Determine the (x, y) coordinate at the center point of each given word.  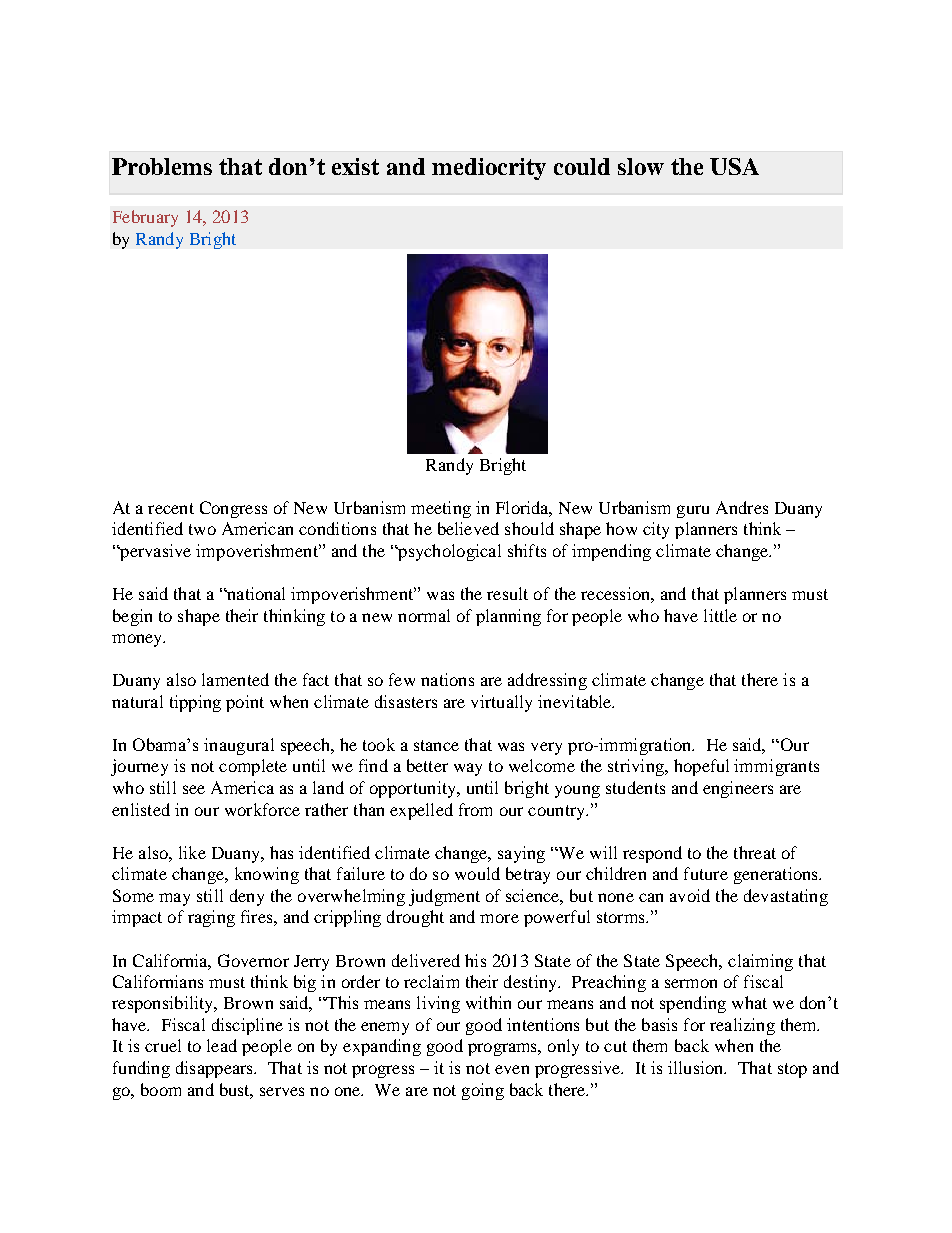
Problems (162, 166)
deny (247, 897)
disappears (215, 1069)
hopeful (701, 767)
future (706, 873)
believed (468, 528)
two (202, 529)
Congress (233, 509)
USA (734, 166)
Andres (742, 507)
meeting (441, 509)
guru (693, 511)
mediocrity (489, 169)
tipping (195, 703)
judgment (444, 897)
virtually (501, 703)
